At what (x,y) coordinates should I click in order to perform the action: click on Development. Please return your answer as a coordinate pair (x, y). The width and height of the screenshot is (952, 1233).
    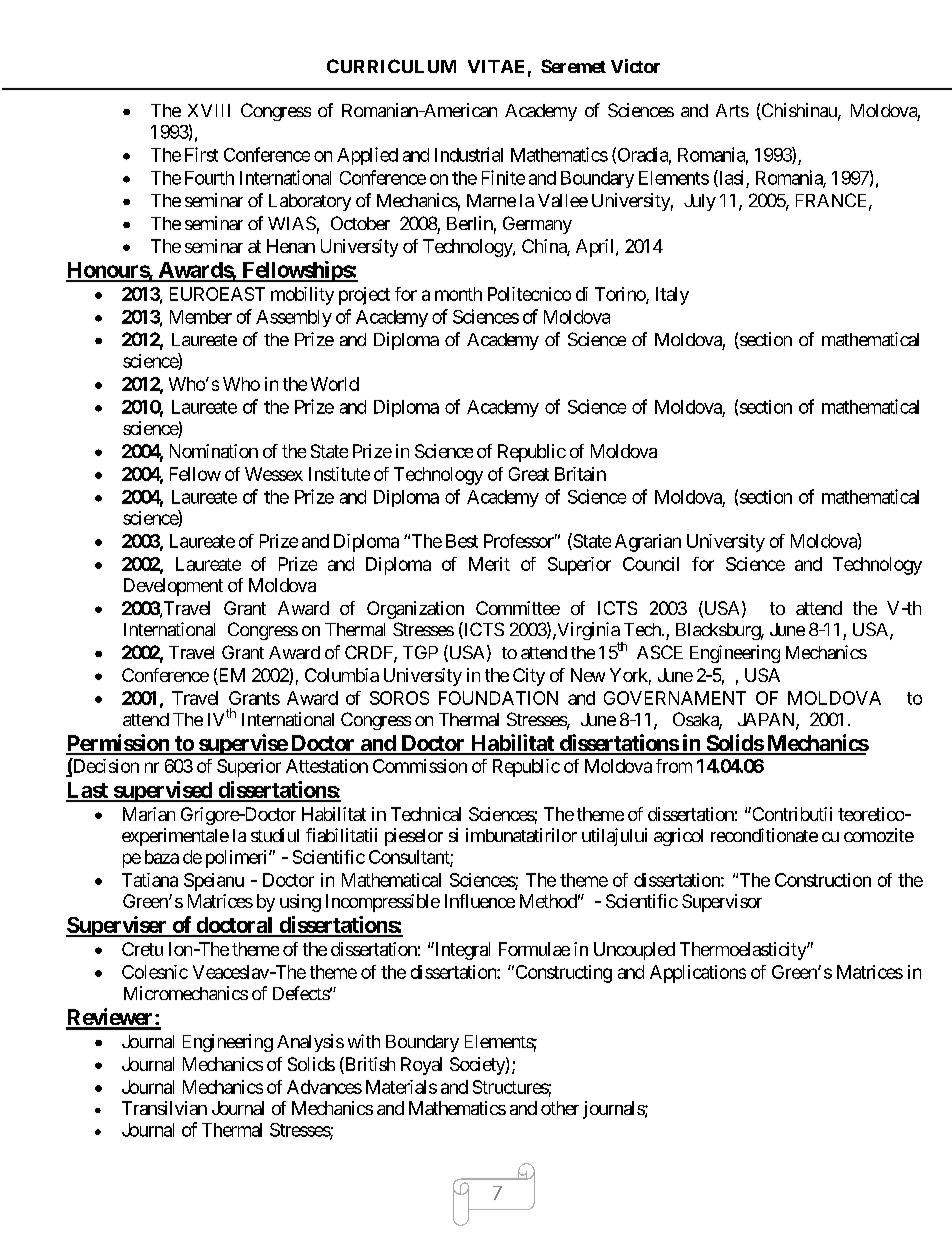
    Looking at the image, I should click on (173, 587).
